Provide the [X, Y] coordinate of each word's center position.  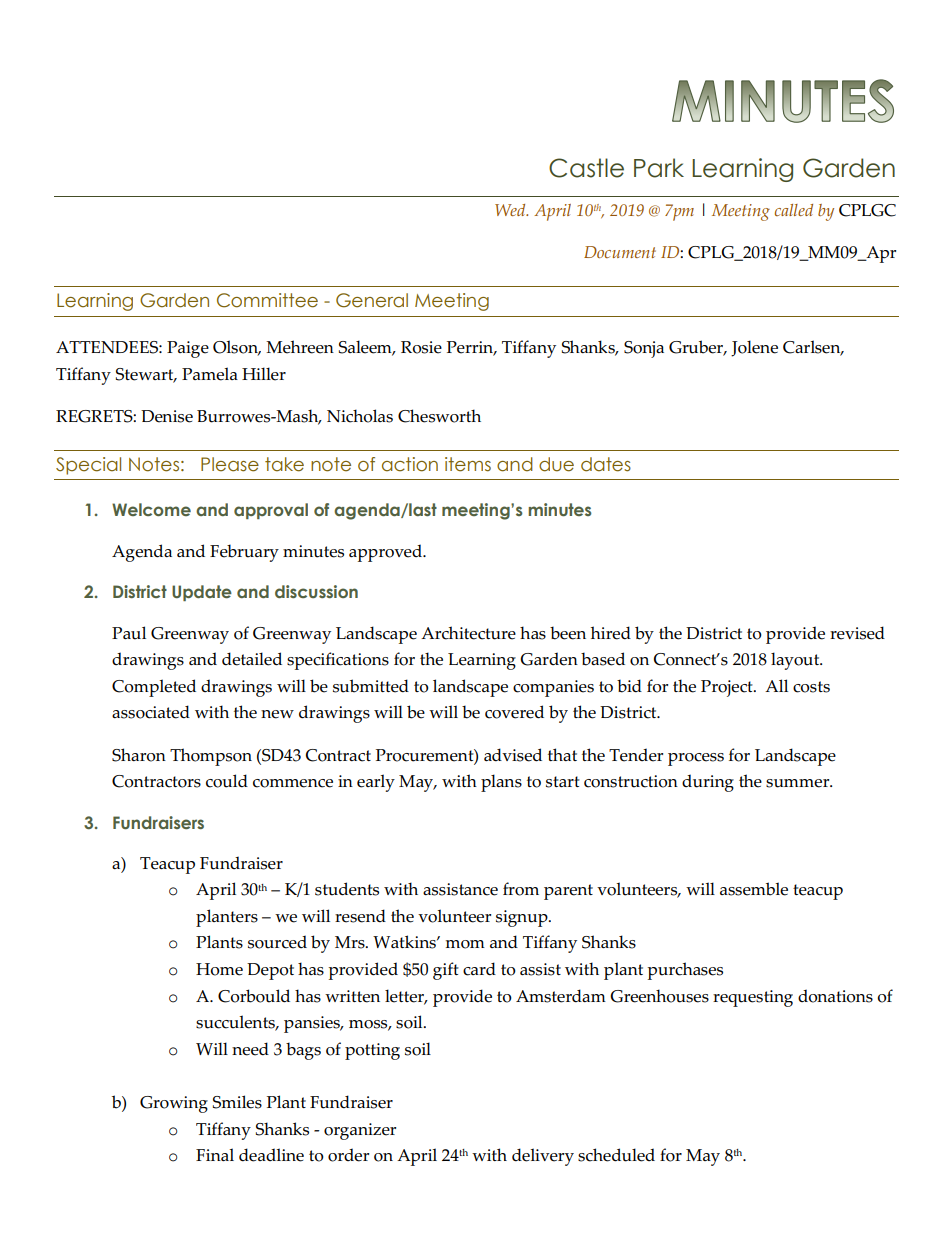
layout [796, 661]
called [794, 210]
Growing [174, 1104]
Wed [511, 210]
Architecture [468, 633]
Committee [267, 300]
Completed [154, 688]
